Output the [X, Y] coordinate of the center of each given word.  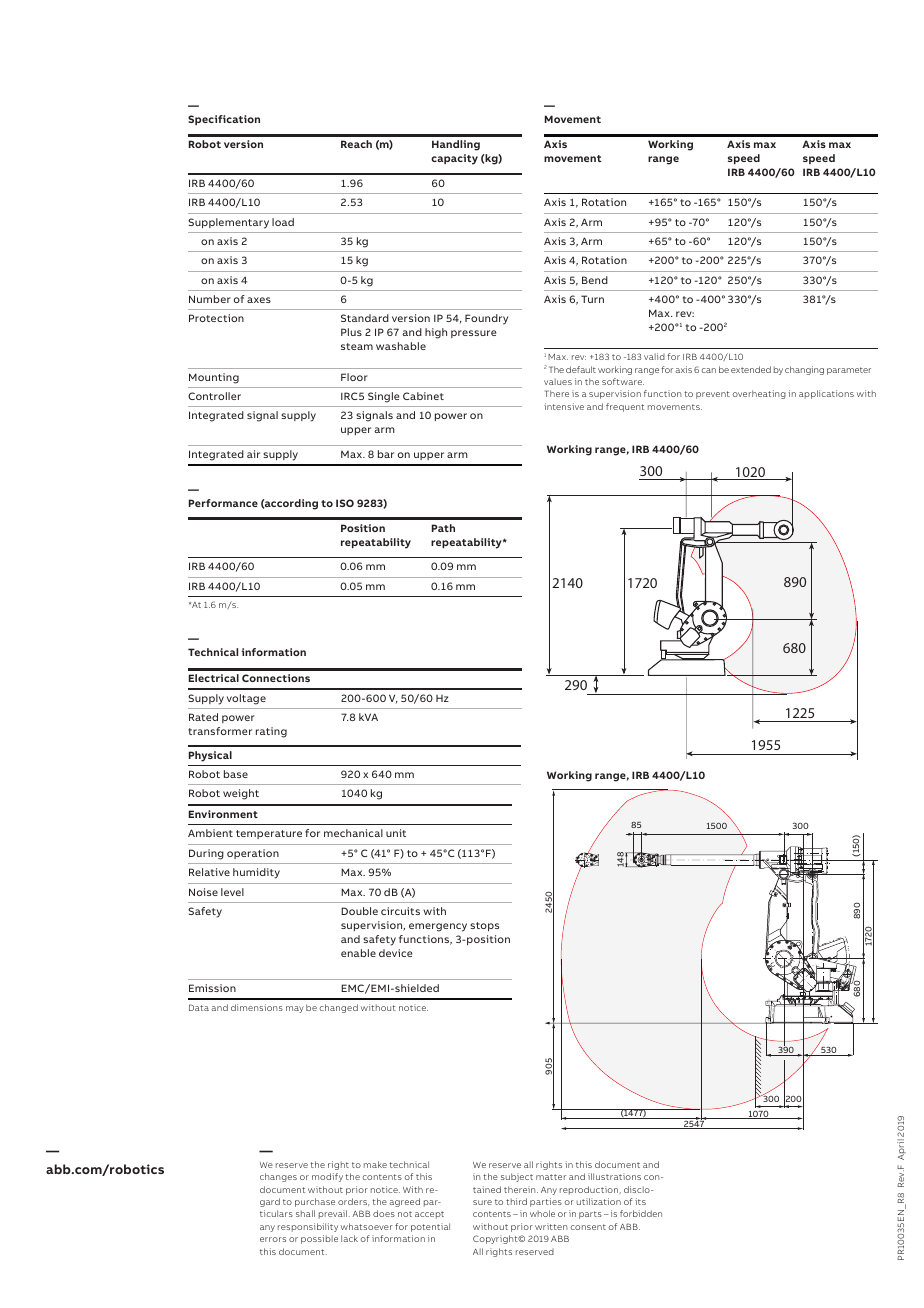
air [253, 454]
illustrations [614, 1176]
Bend [595, 280]
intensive [564, 406]
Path [443, 528]
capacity [454, 159]
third [516, 1201]
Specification [224, 120]
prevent [713, 395]
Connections [276, 678]
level [232, 892]
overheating [759, 394]
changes [278, 1177]
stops [484, 926]
